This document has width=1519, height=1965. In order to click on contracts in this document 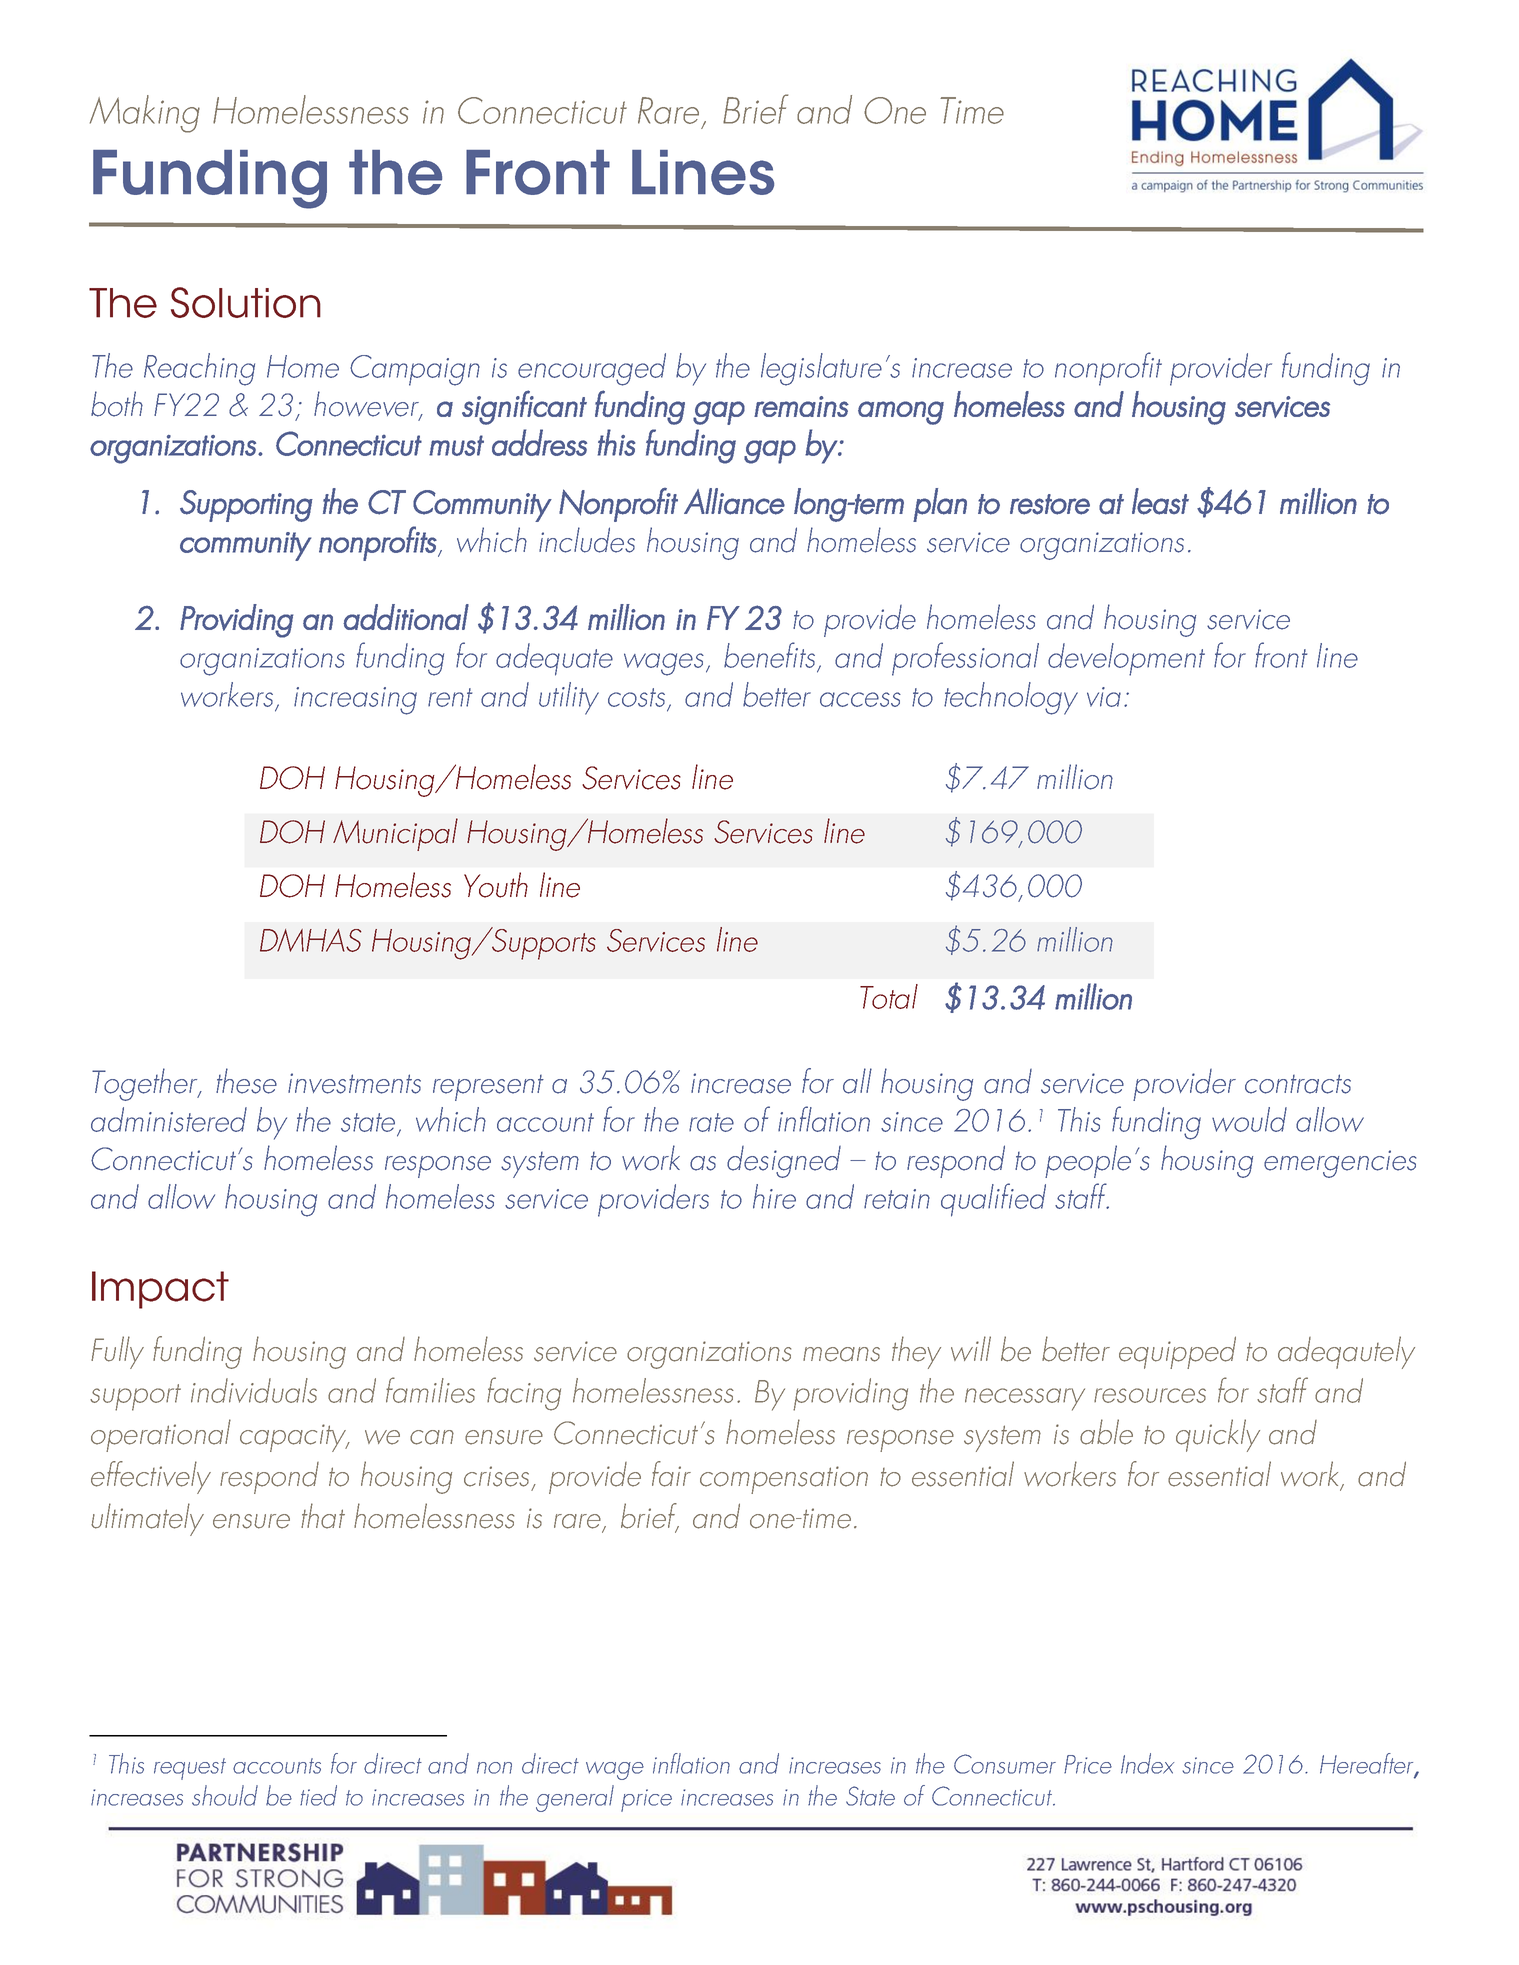, I will do `click(1298, 1084)`.
